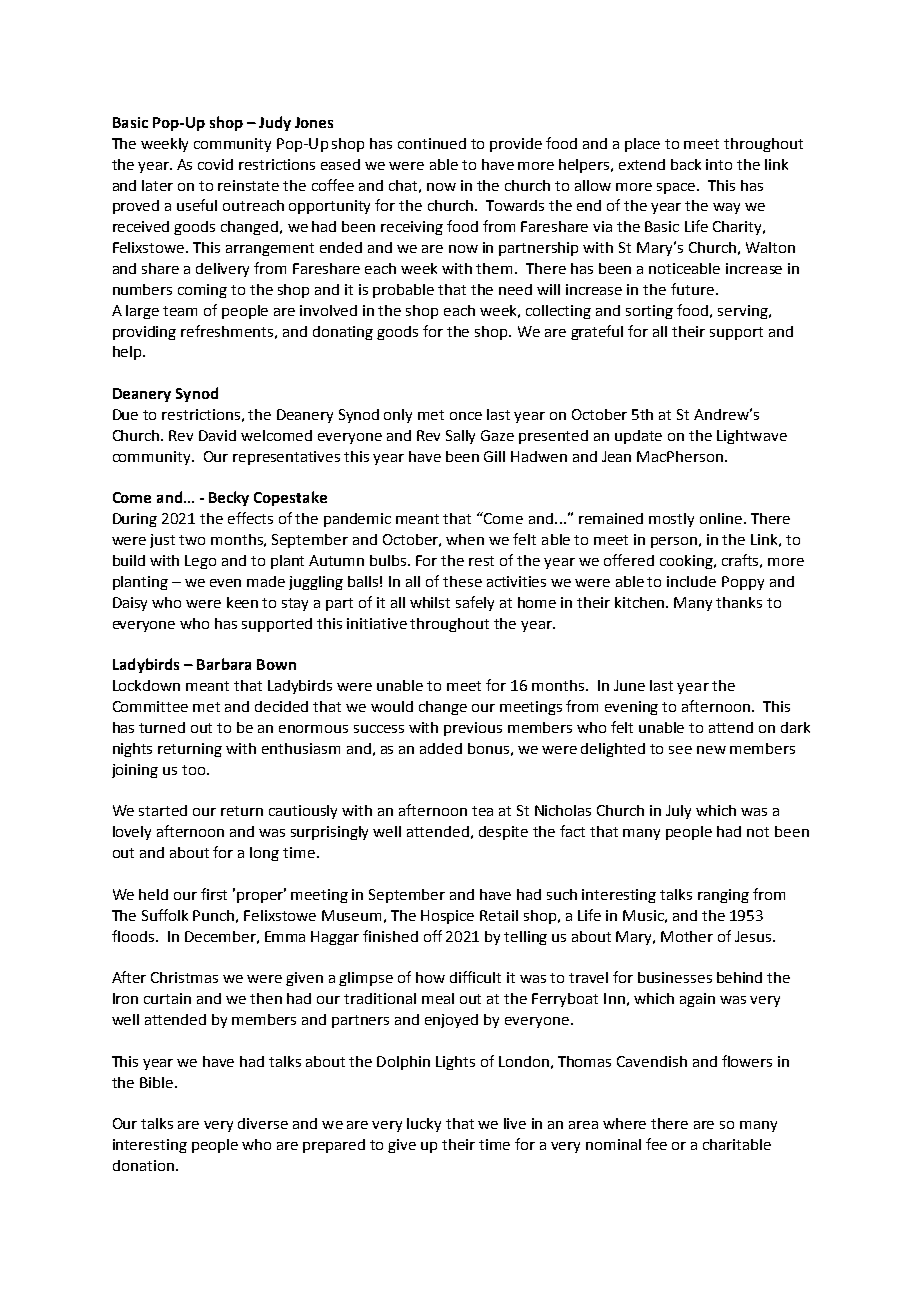 The height and width of the document is (1308, 924). What do you see at coordinates (432, 143) in the document?
I see `continued` at bounding box center [432, 143].
